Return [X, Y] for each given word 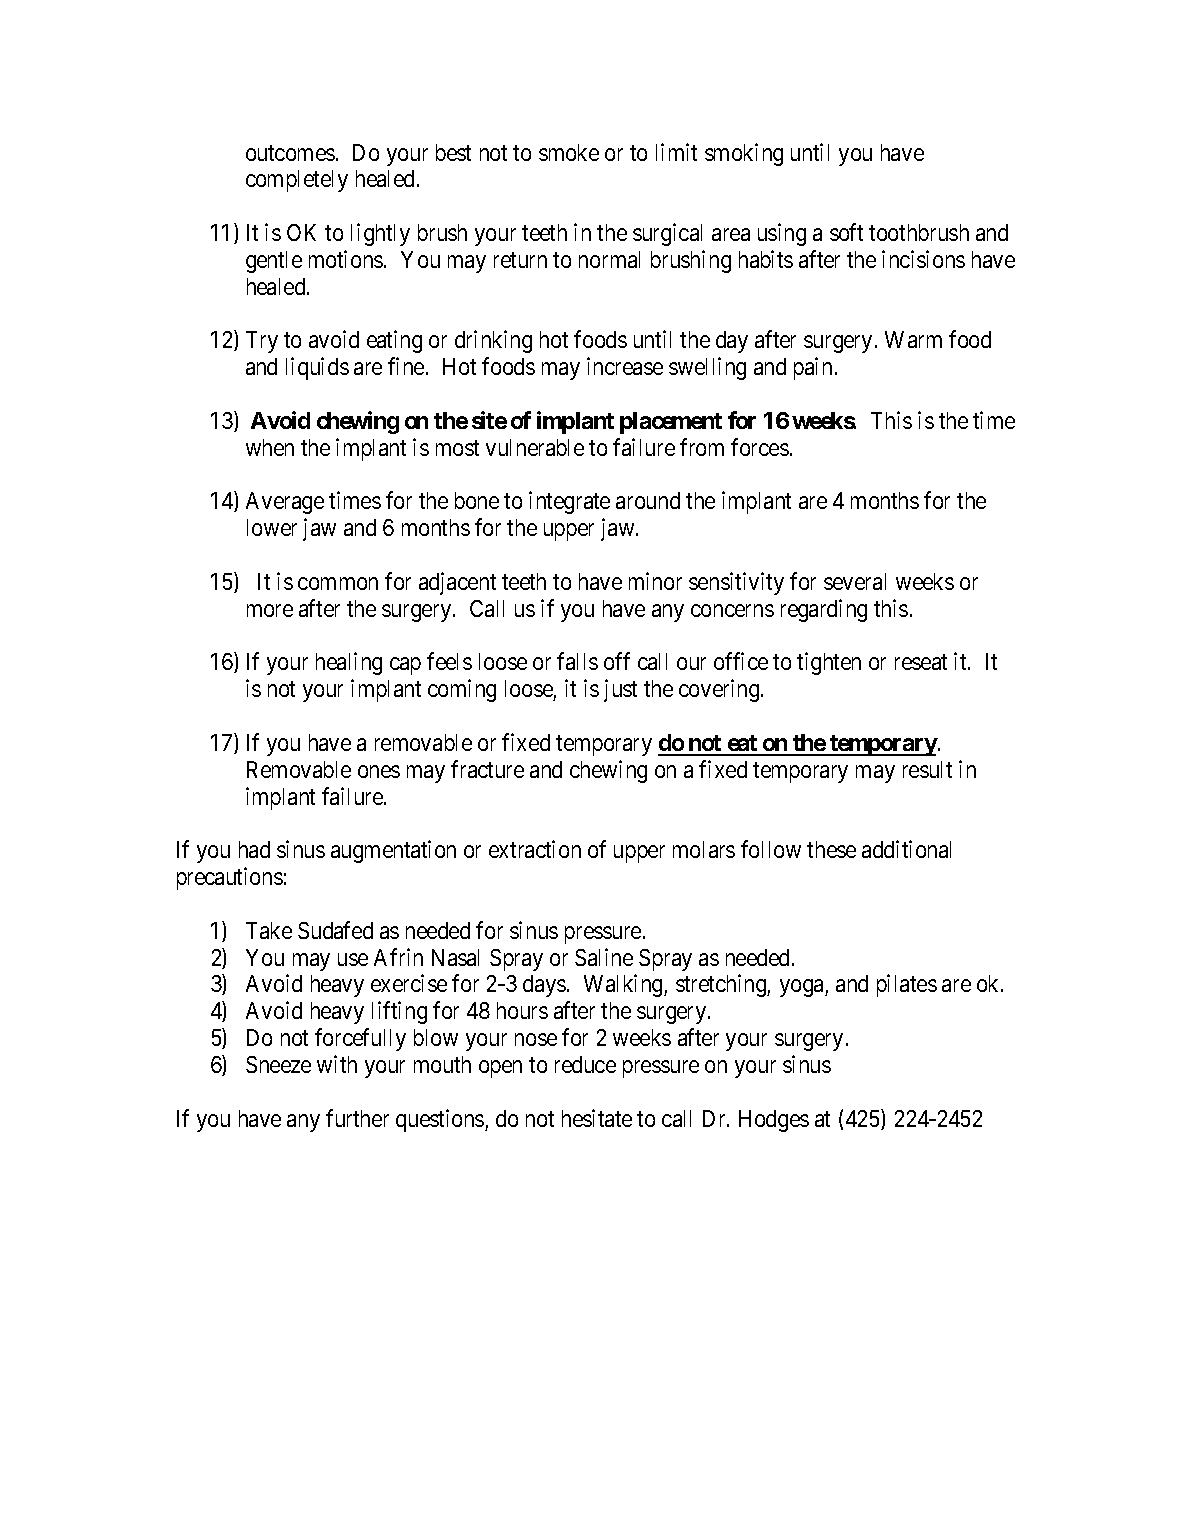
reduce [585, 1064]
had [254, 849]
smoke [569, 152]
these [831, 849]
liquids [317, 368]
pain [813, 368]
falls [577, 661]
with [337, 1064]
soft [846, 232]
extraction [535, 849]
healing [349, 664]
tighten [829, 664]
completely [297, 181]
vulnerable [535, 447]
